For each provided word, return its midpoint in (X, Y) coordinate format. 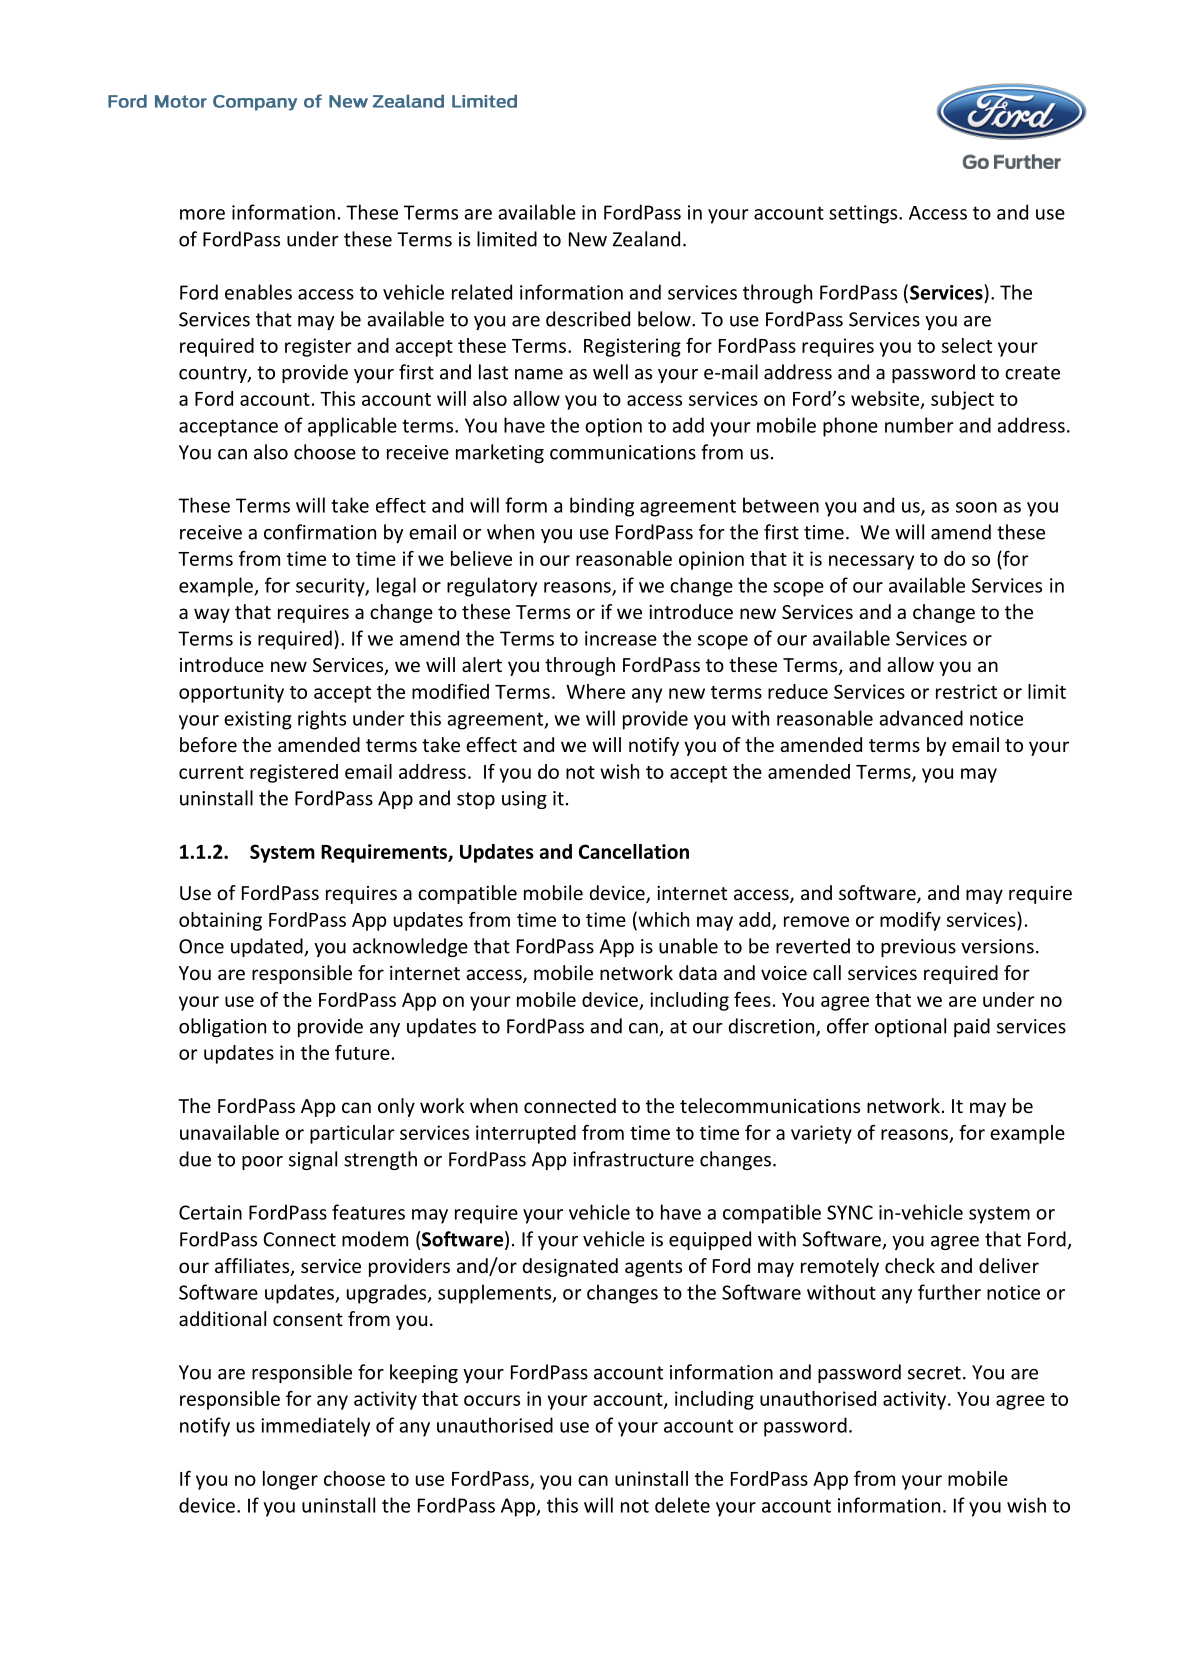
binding (602, 507)
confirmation (320, 532)
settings (864, 214)
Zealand (646, 239)
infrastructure (633, 1159)
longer (290, 1480)
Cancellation (634, 851)
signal (313, 1160)
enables (258, 292)
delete (682, 1505)
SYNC (850, 1212)
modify (910, 921)
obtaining (220, 921)
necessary (871, 562)
